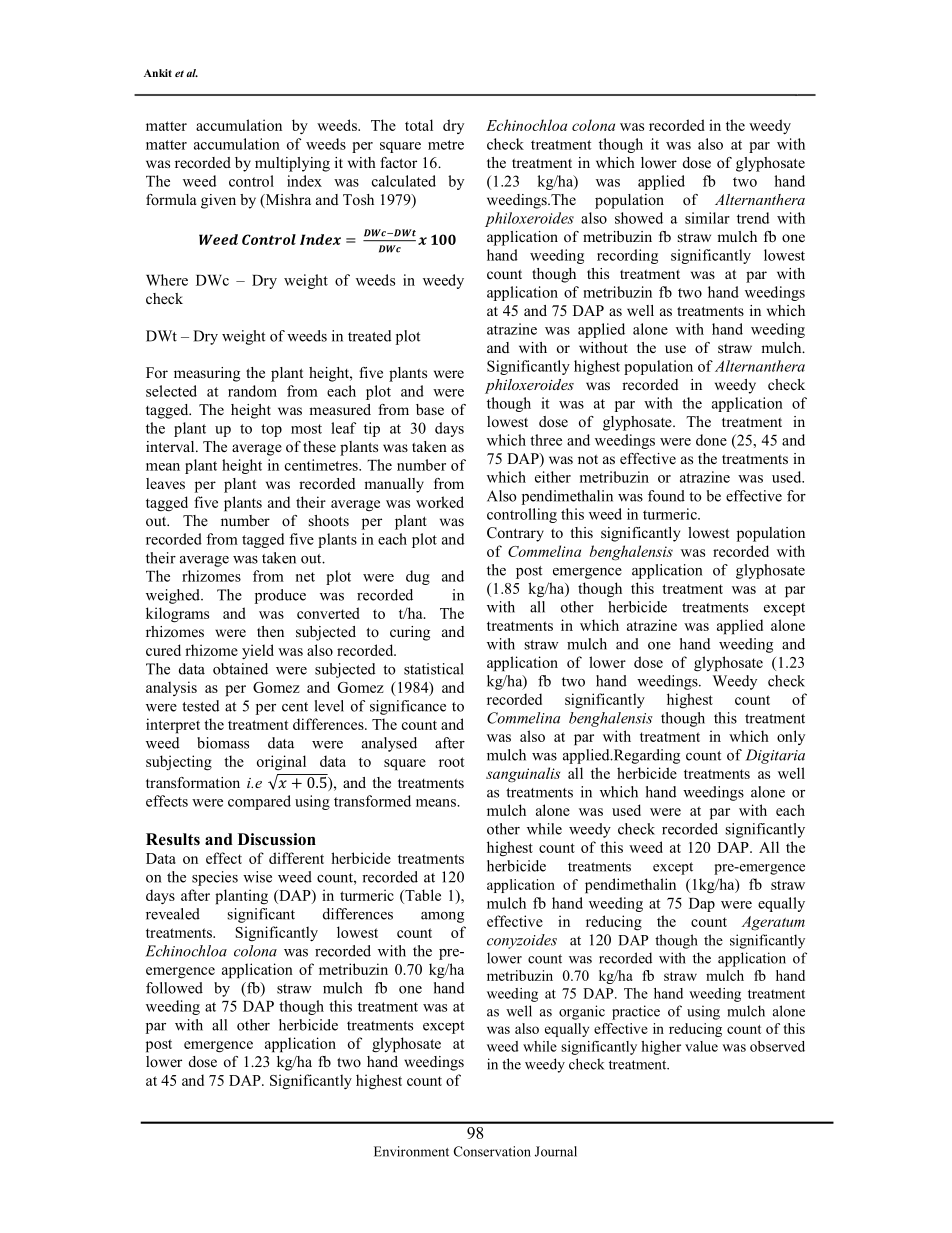 This screenshot has width=952, height=1233. I want to click on root, so click(452, 762).
